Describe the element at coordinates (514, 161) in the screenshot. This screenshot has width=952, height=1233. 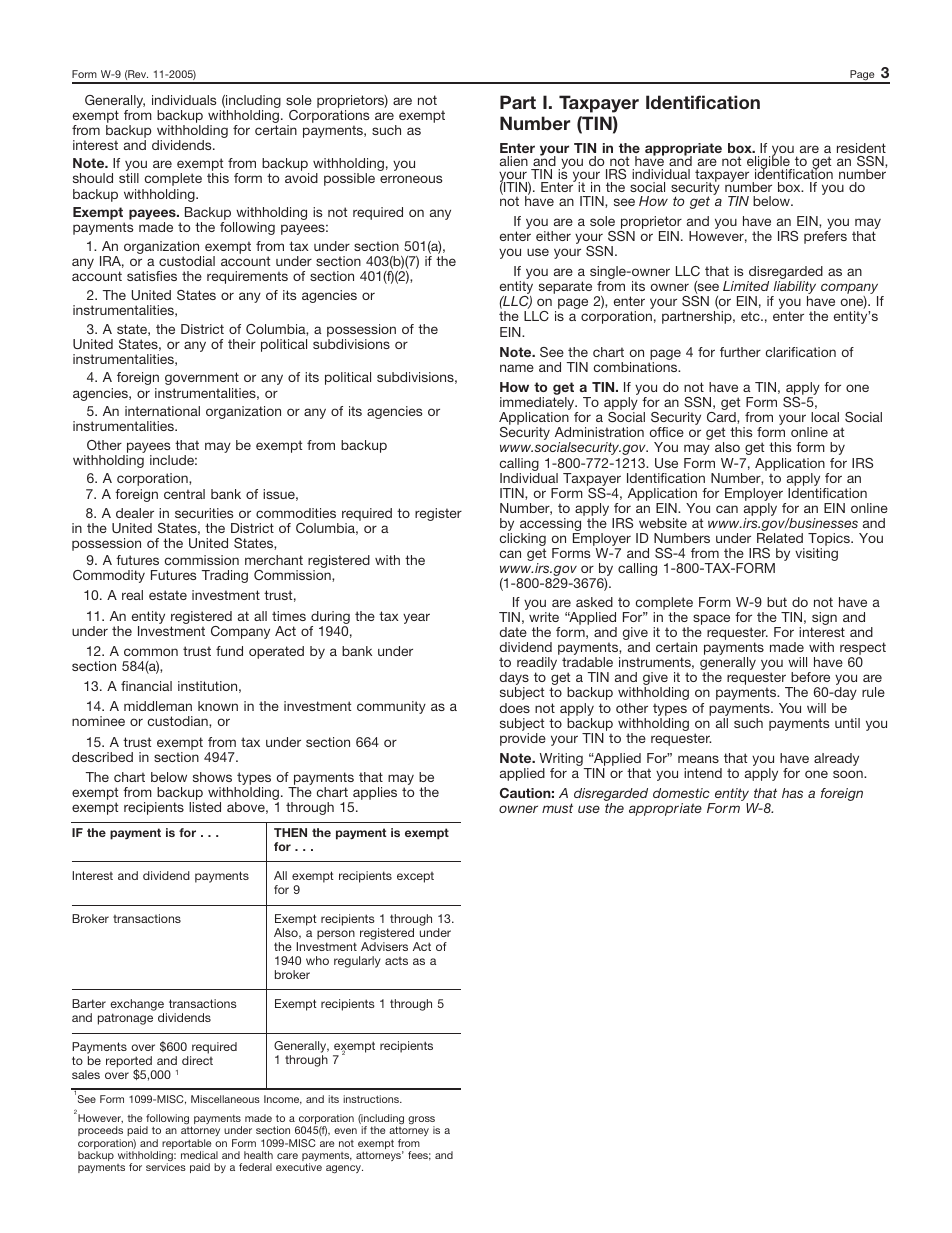
I see `alien` at that location.
